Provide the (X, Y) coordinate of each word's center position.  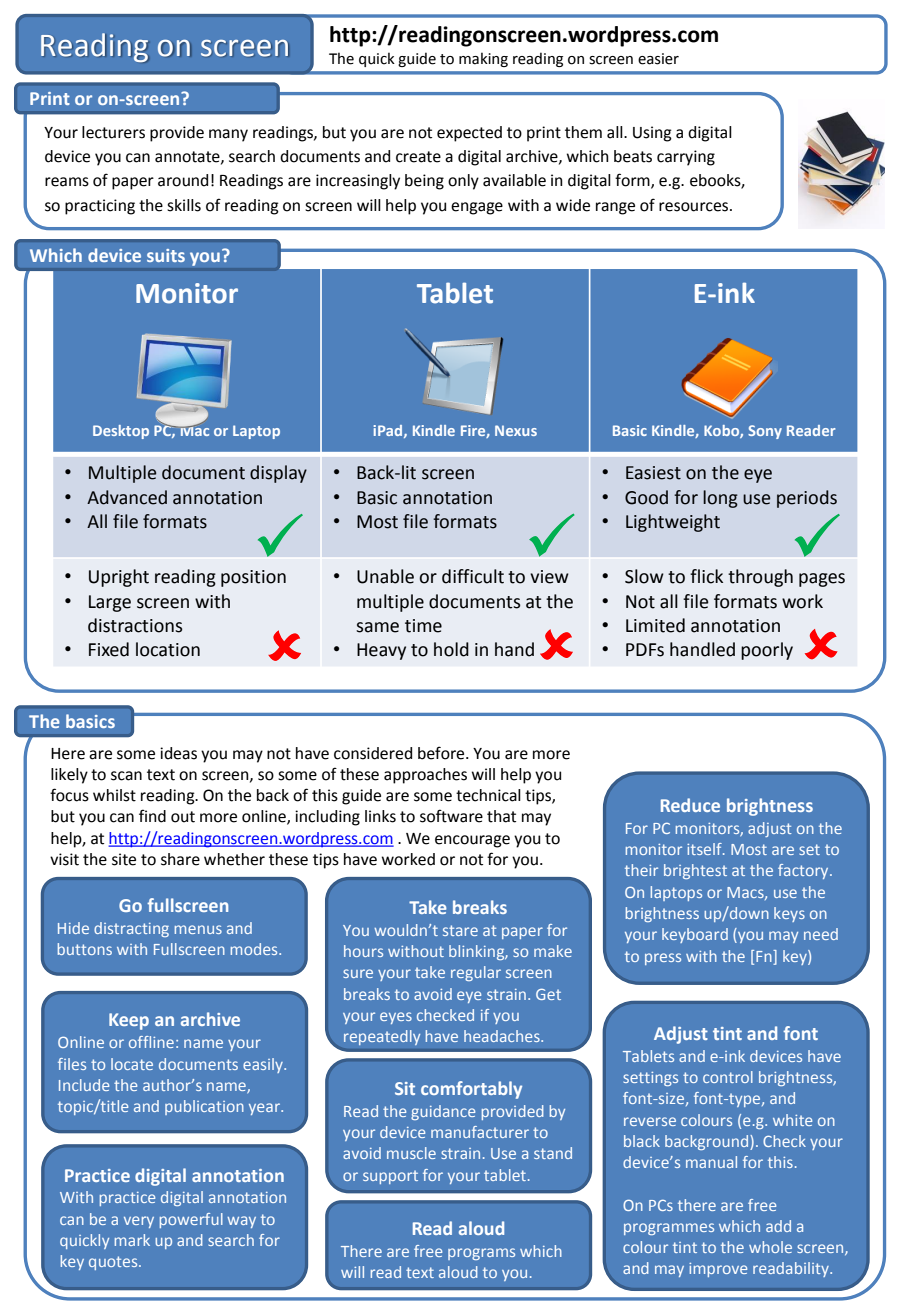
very (139, 1222)
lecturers (113, 132)
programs (481, 1254)
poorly (767, 651)
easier (658, 59)
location (168, 649)
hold (451, 649)
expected (469, 134)
